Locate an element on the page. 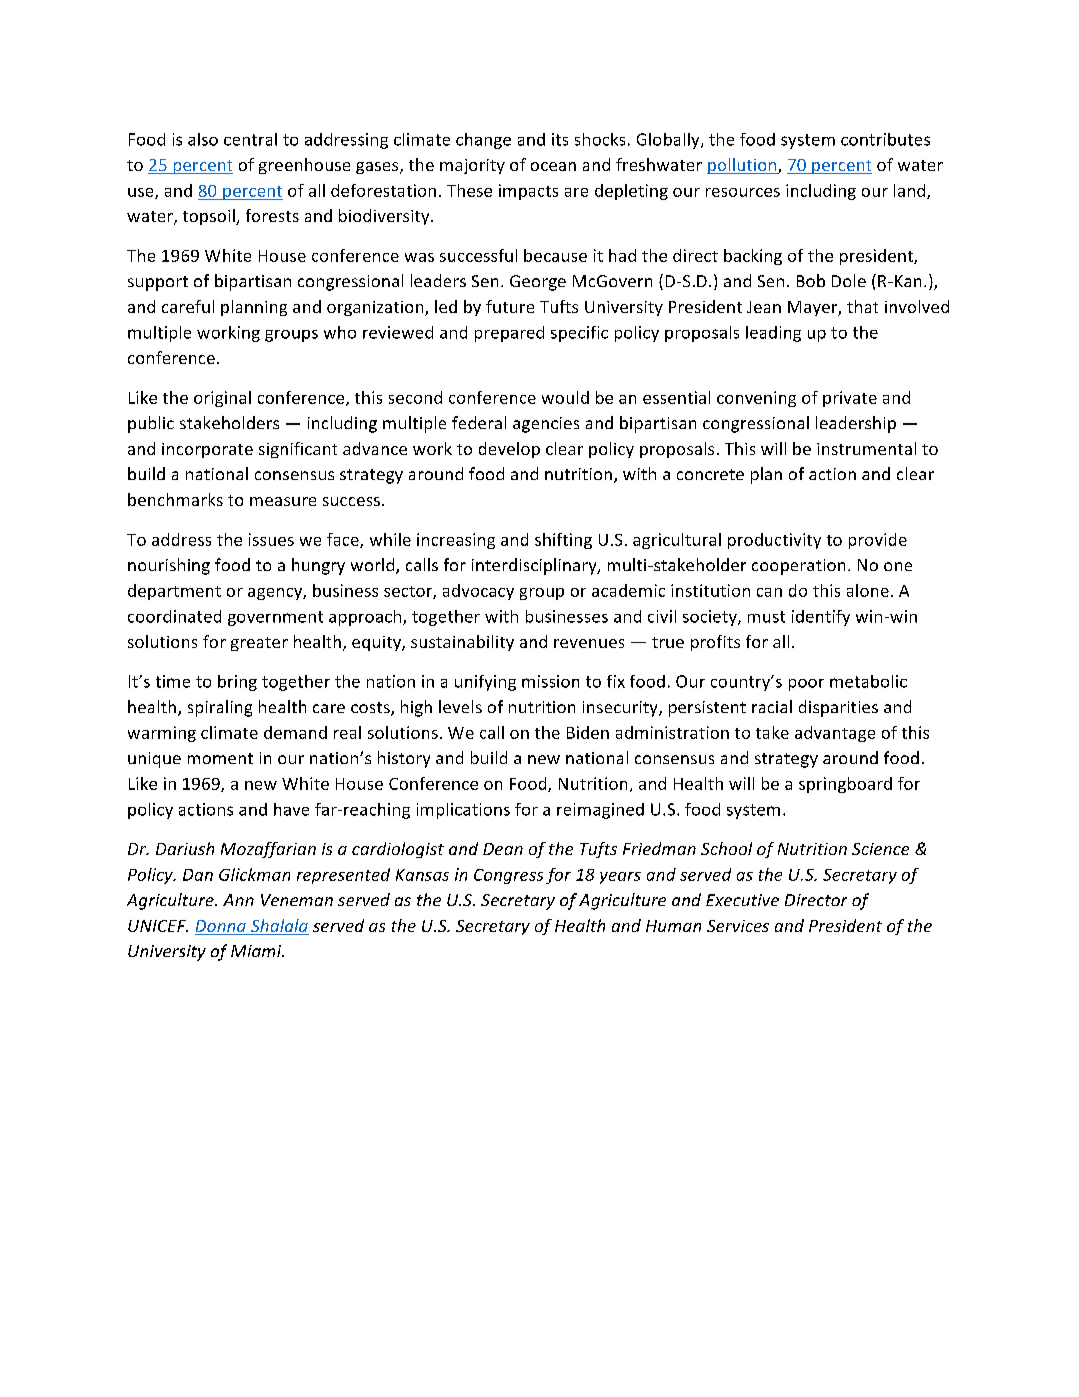 Image resolution: width=1079 pixels, height=1397 pixels. leading is located at coordinates (773, 334).
